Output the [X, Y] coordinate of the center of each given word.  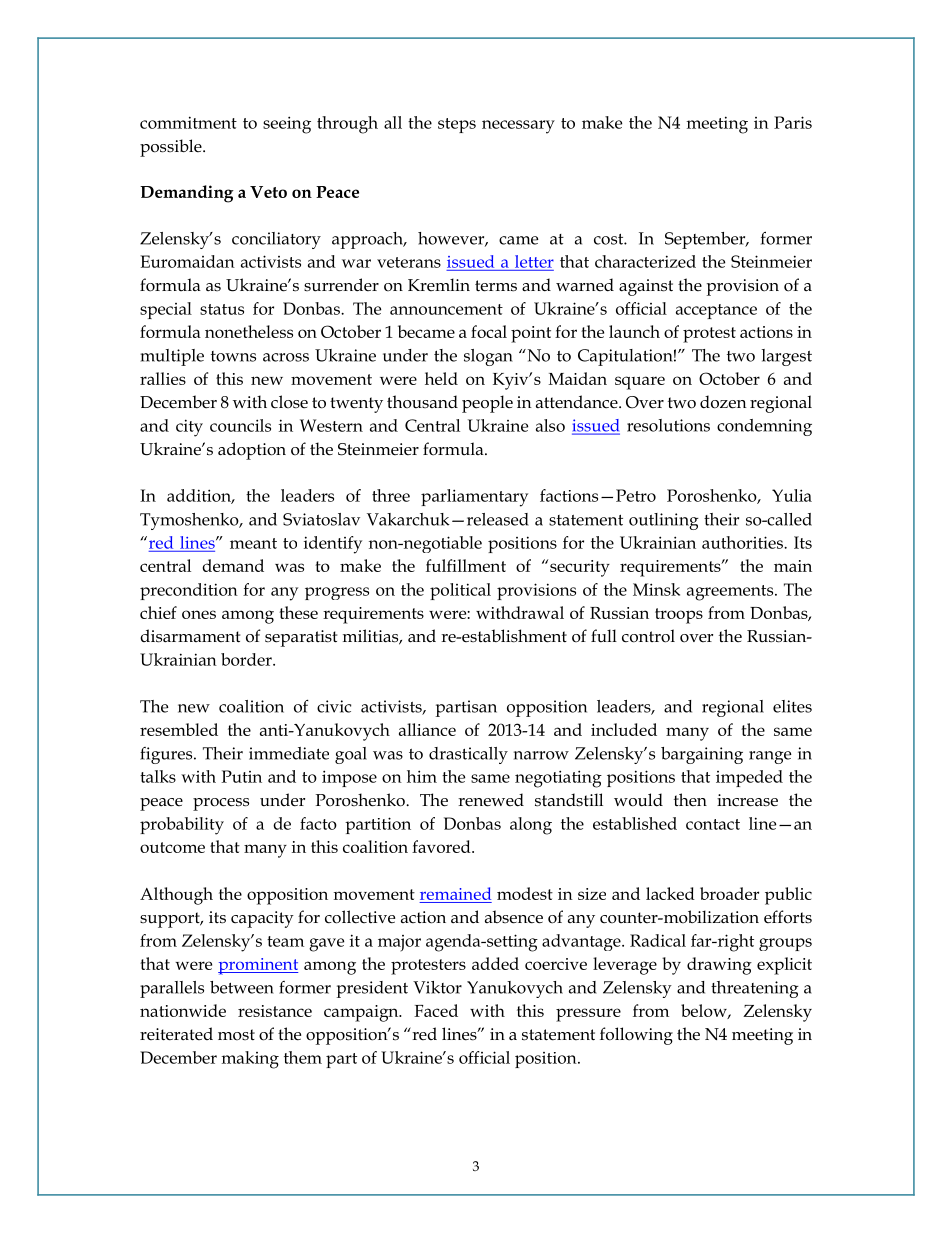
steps [457, 125]
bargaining [702, 755]
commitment [188, 122]
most [236, 1035]
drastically [468, 755]
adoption [252, 451]
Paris [793, 122]
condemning [764, 427]
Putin [241, 776]
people [487, 404]
